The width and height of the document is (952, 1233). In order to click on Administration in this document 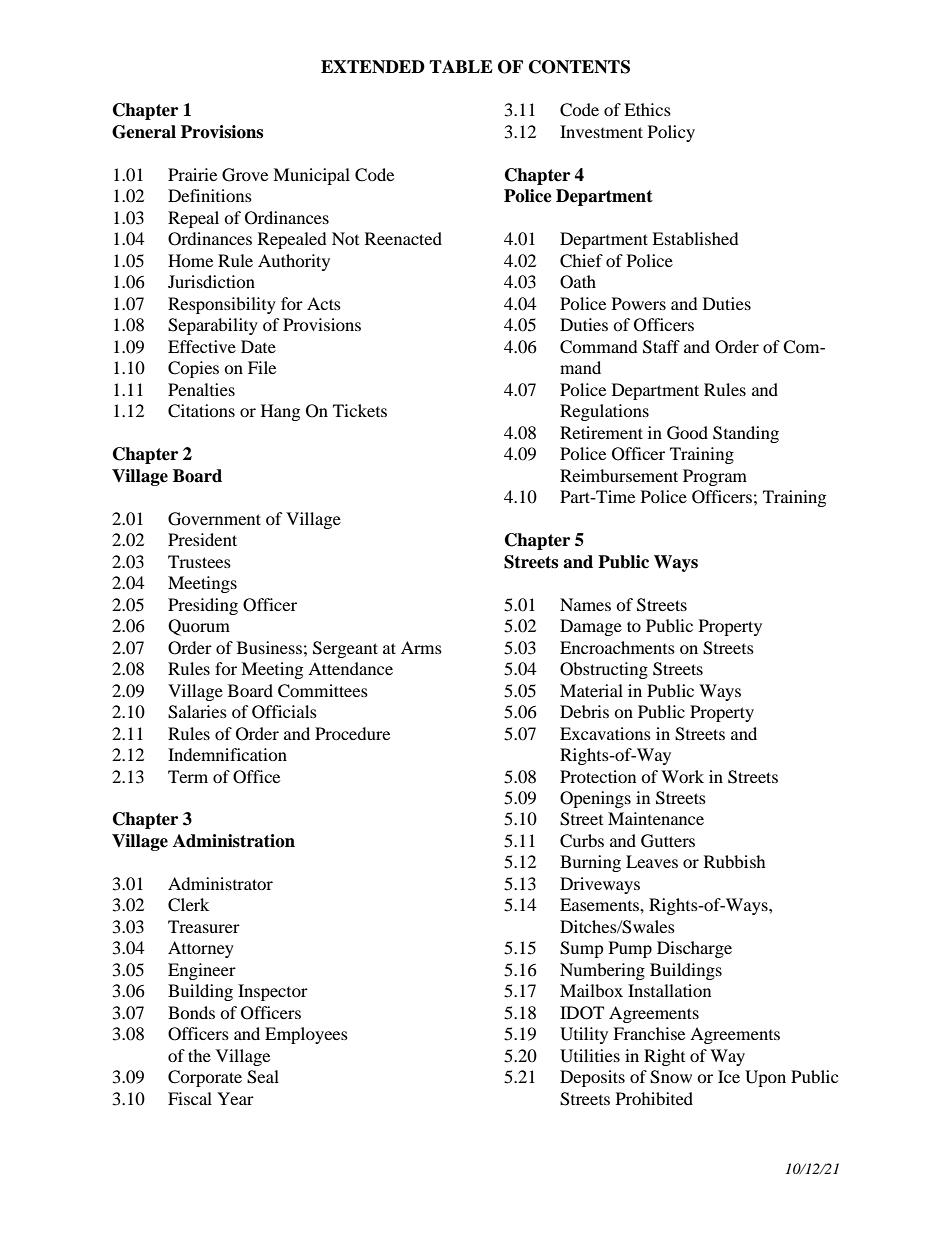, I will do `click(234, 841)`.
